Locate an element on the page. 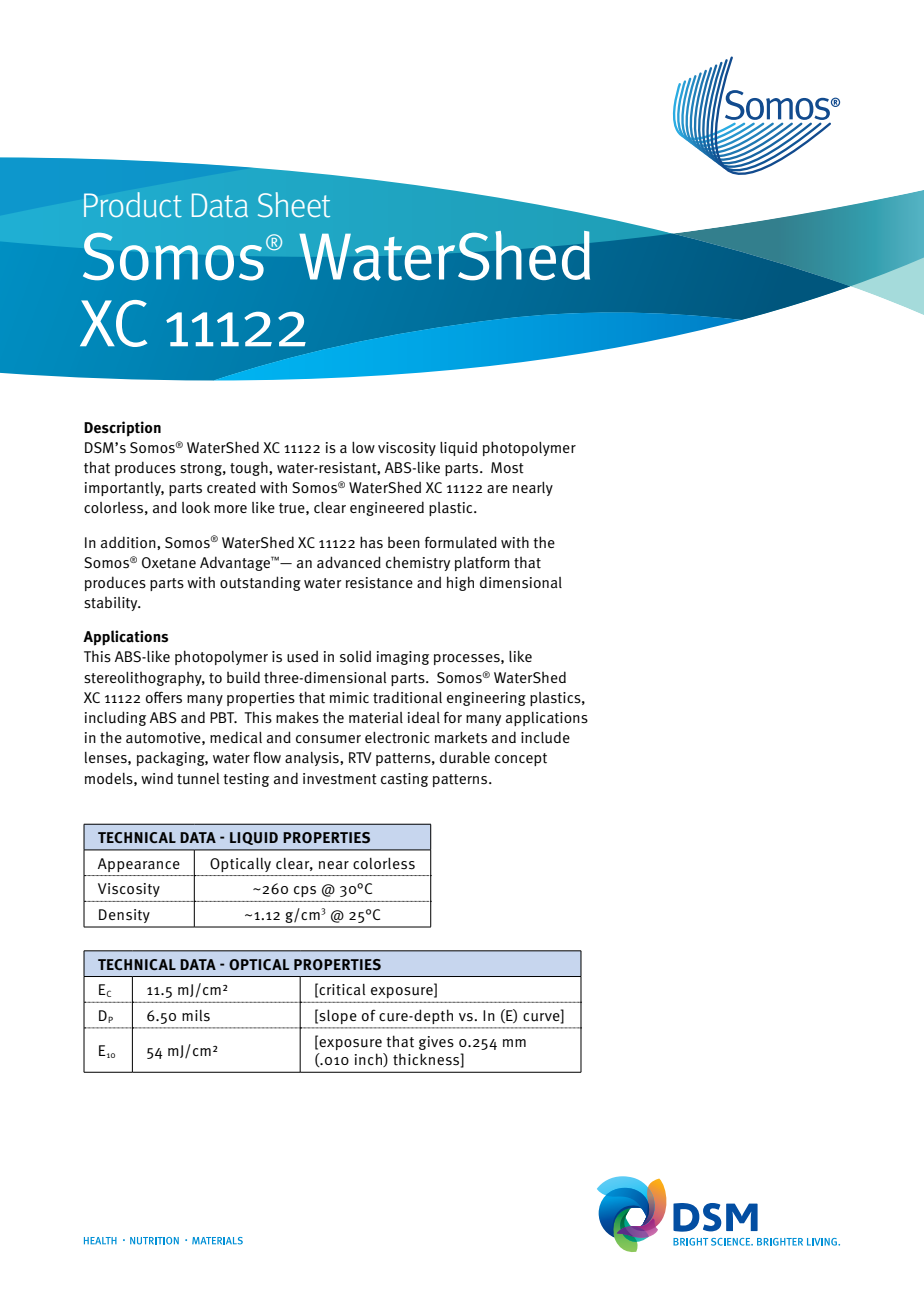 The image size is (924, 1308). Product is located at coordinates (133, 205).
